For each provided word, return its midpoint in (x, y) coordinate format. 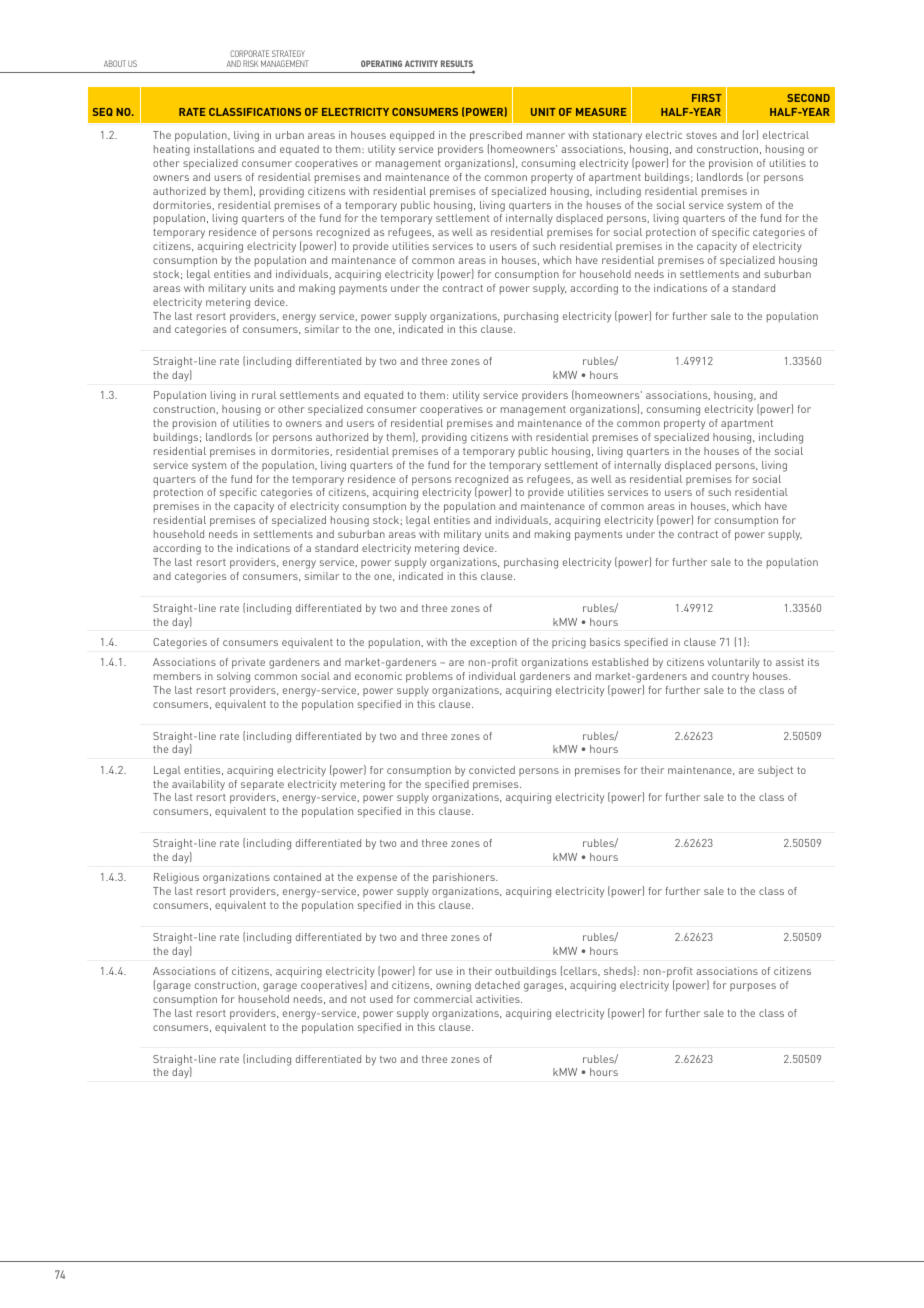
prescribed (496, 138)
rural (264, 395)
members (177, 676)
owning (453, 986)
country (730, 678)
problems (429, 677)
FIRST (707, 98)
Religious (176, 878)
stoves (701, 135)
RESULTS (457, 63)
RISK (250, 63)
